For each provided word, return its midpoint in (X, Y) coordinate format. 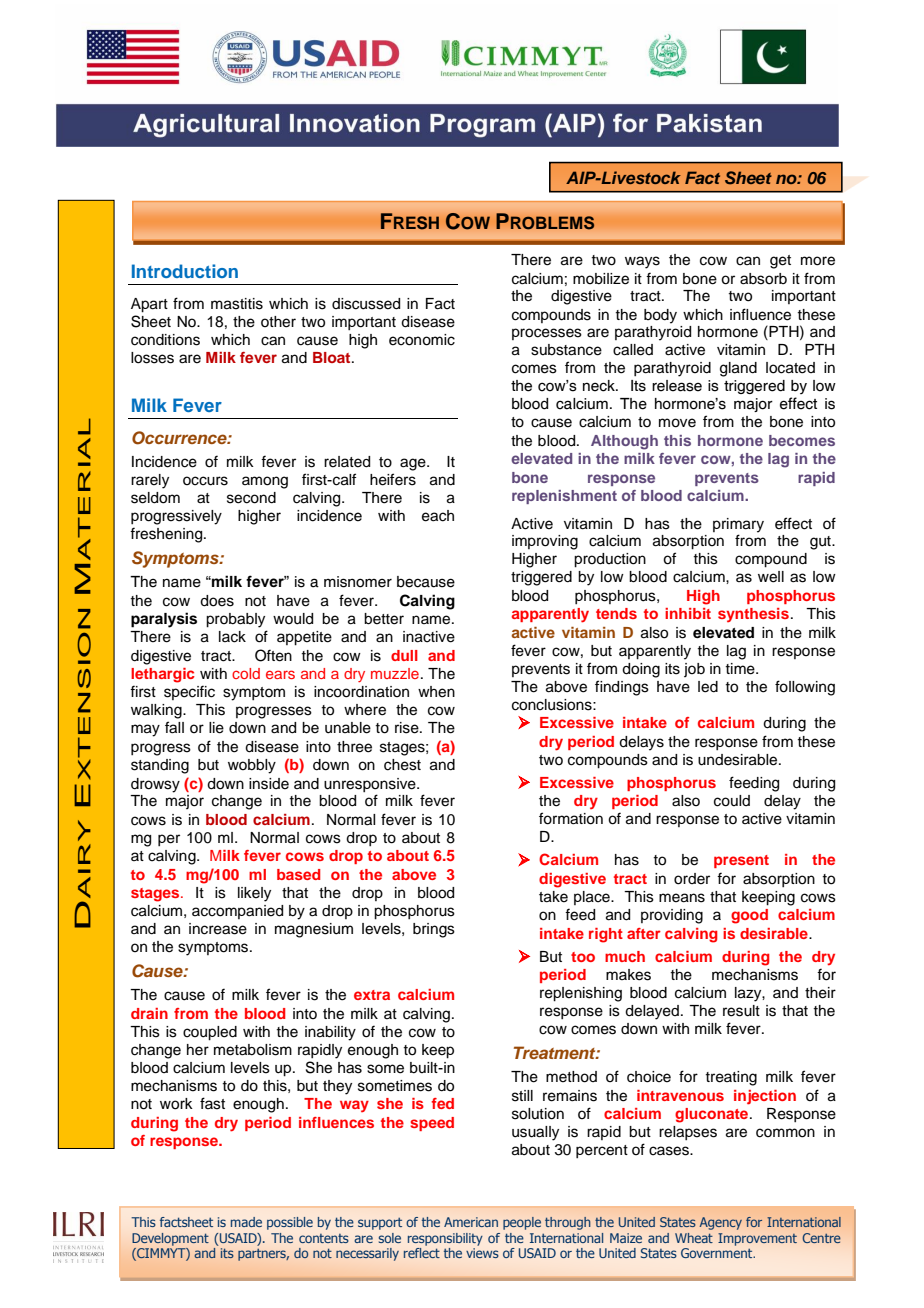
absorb (763, 279)
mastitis (237, 304)
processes (547, 334)
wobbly (252, 766)
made (246, 1222)
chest (402, 765)
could (732, 801)
